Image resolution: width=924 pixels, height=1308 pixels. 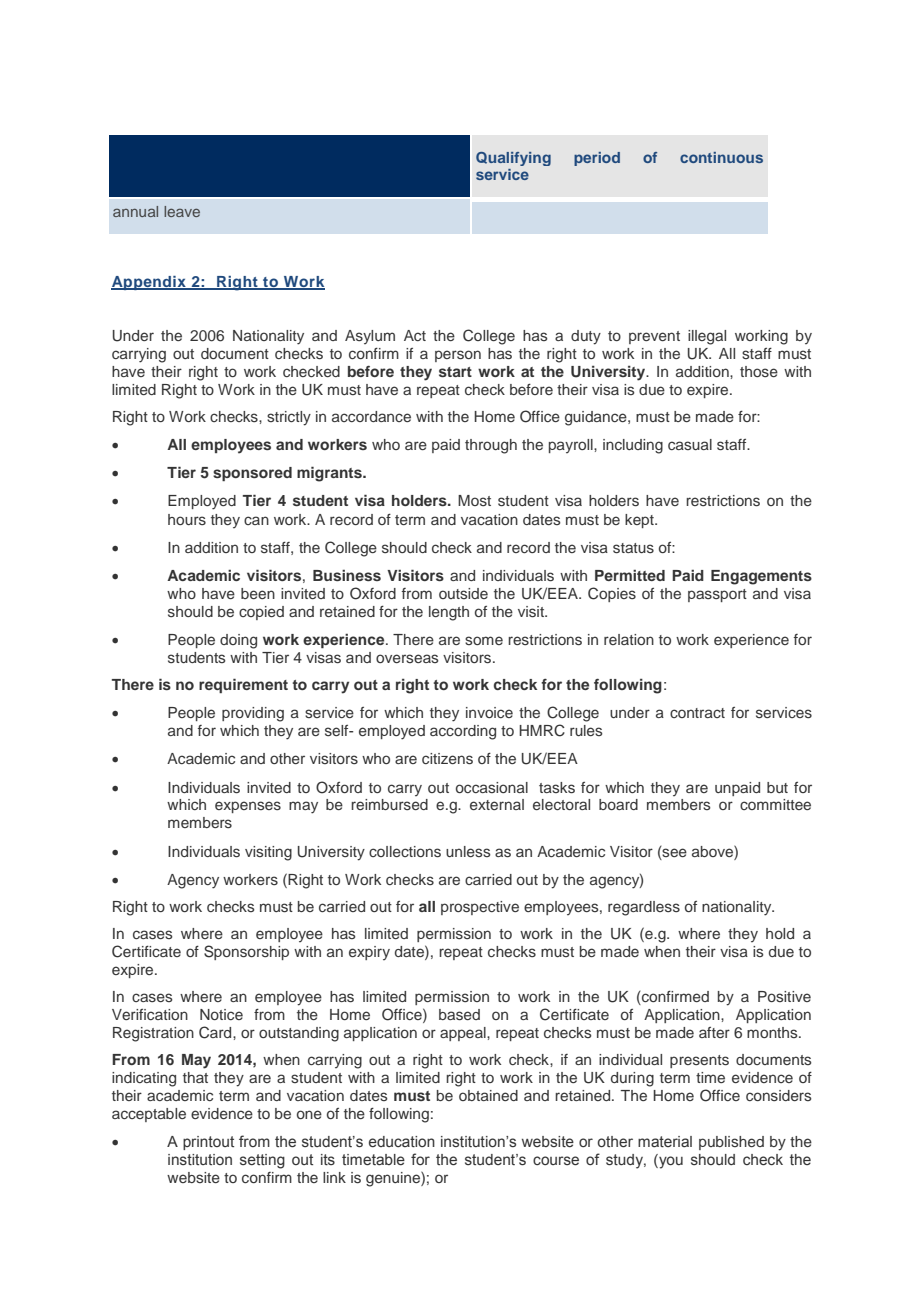 What do you see at coordinates (721, 157) in the document?
I see `continuous` at bounding box center [721, 157].
